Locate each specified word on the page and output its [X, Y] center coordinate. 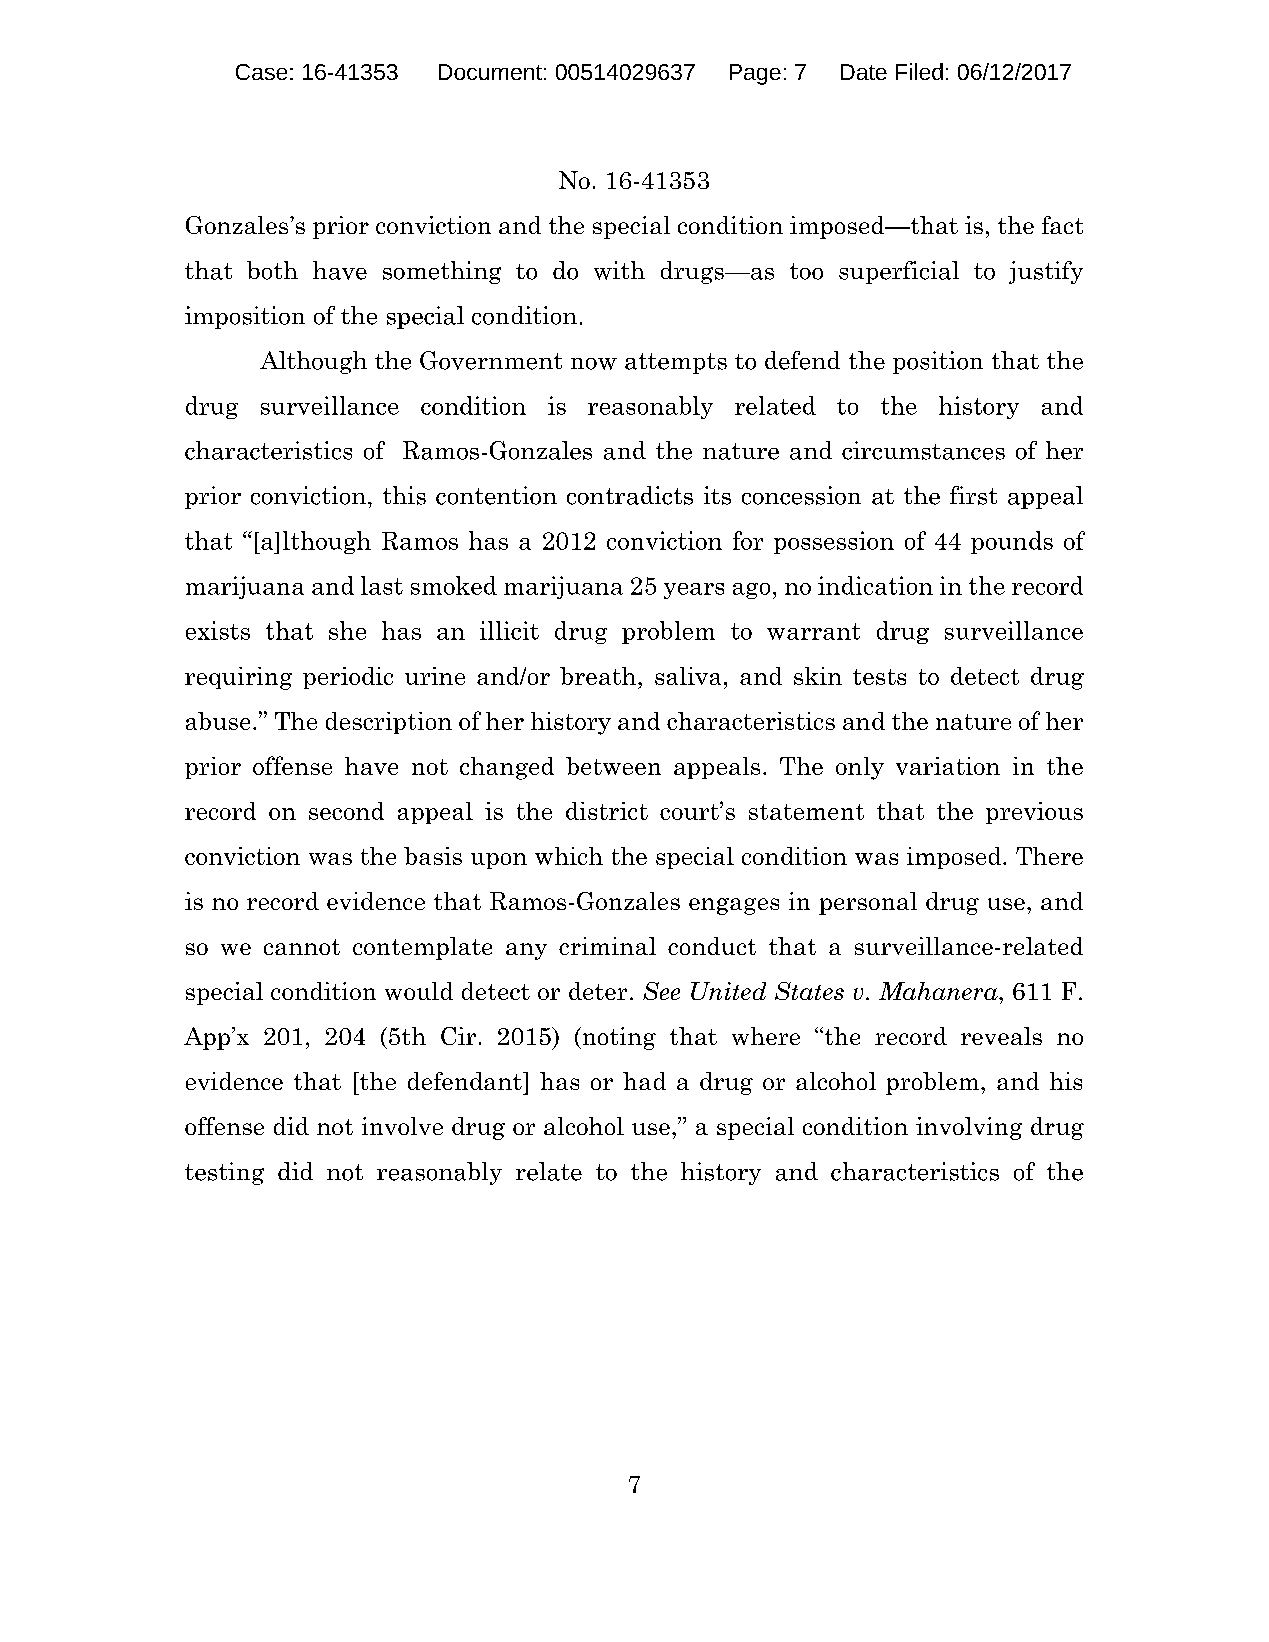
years [694, 591]
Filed [919, 71]
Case [261, 72]
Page [755, 74]
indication [875, 585]
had [644, 1081]
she [347, 630]
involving [969, 1128]
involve [402, 1126]
